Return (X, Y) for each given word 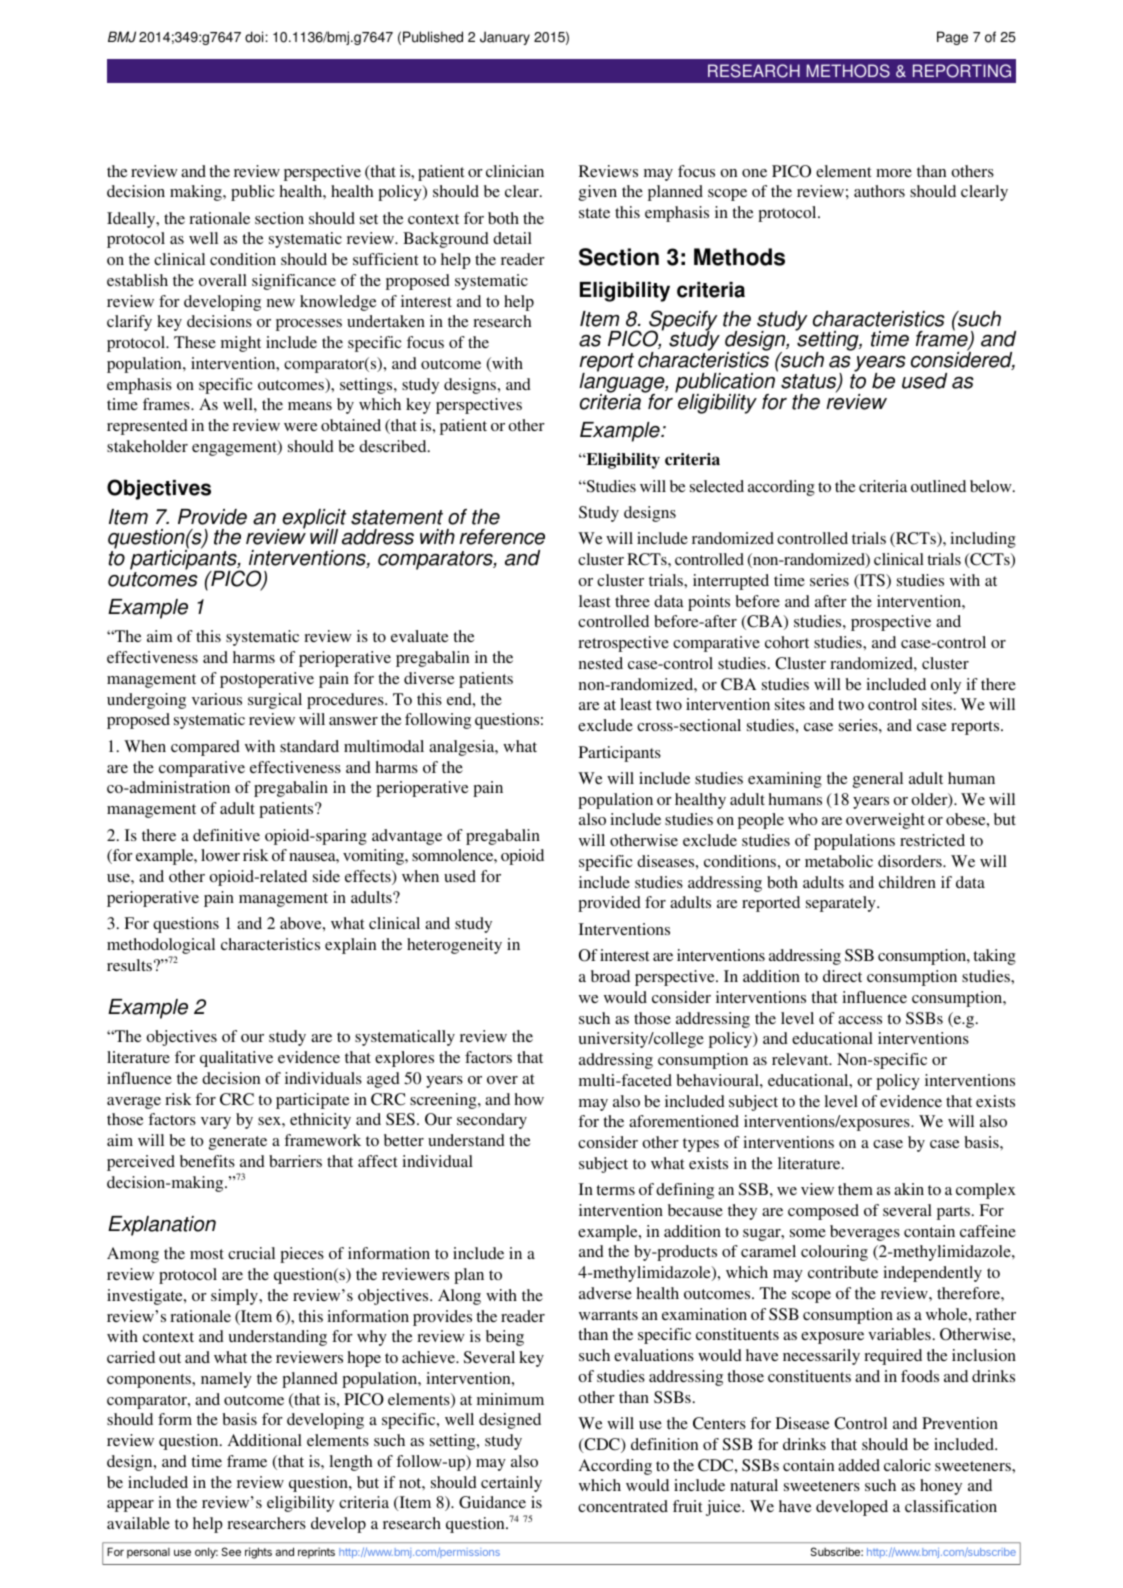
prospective (891, 623)
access (860, 1020)
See (231, 1551)
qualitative (236, 1059)
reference (502, 537)
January (505, 38)
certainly (511, 1484)
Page (952, 38)
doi (254, 37)
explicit (314, 520)
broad (610, 976)
